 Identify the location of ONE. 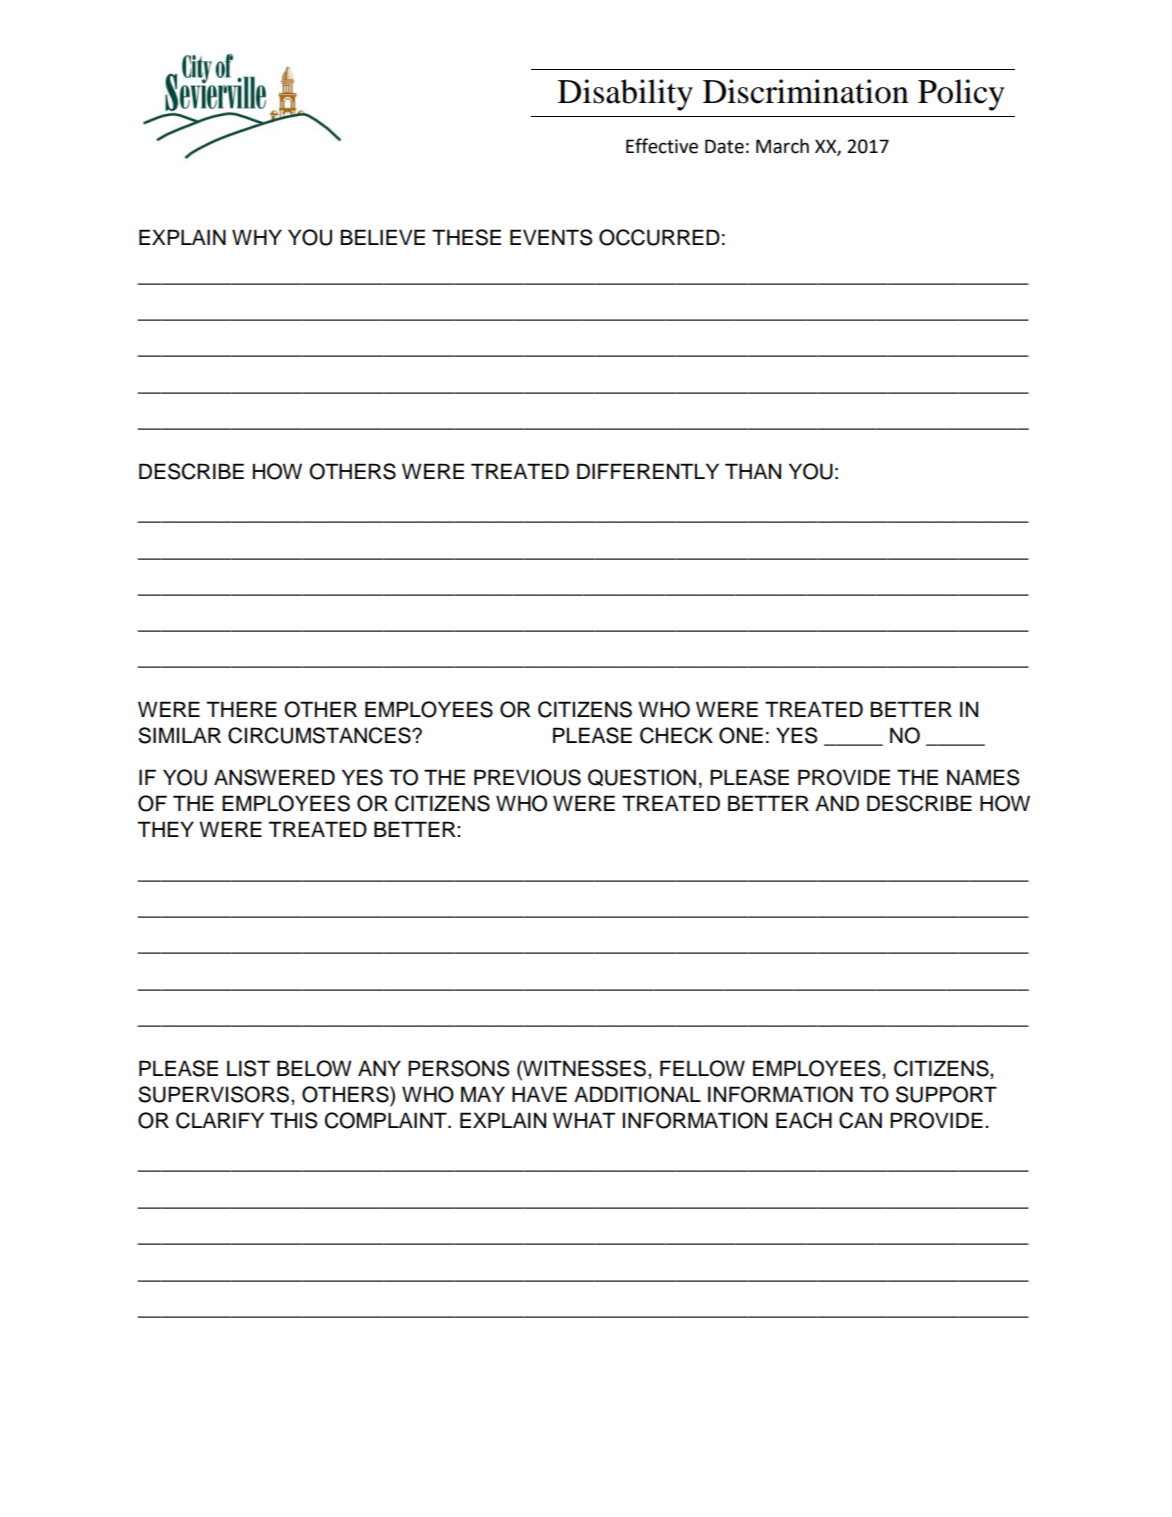
(741, 735).
